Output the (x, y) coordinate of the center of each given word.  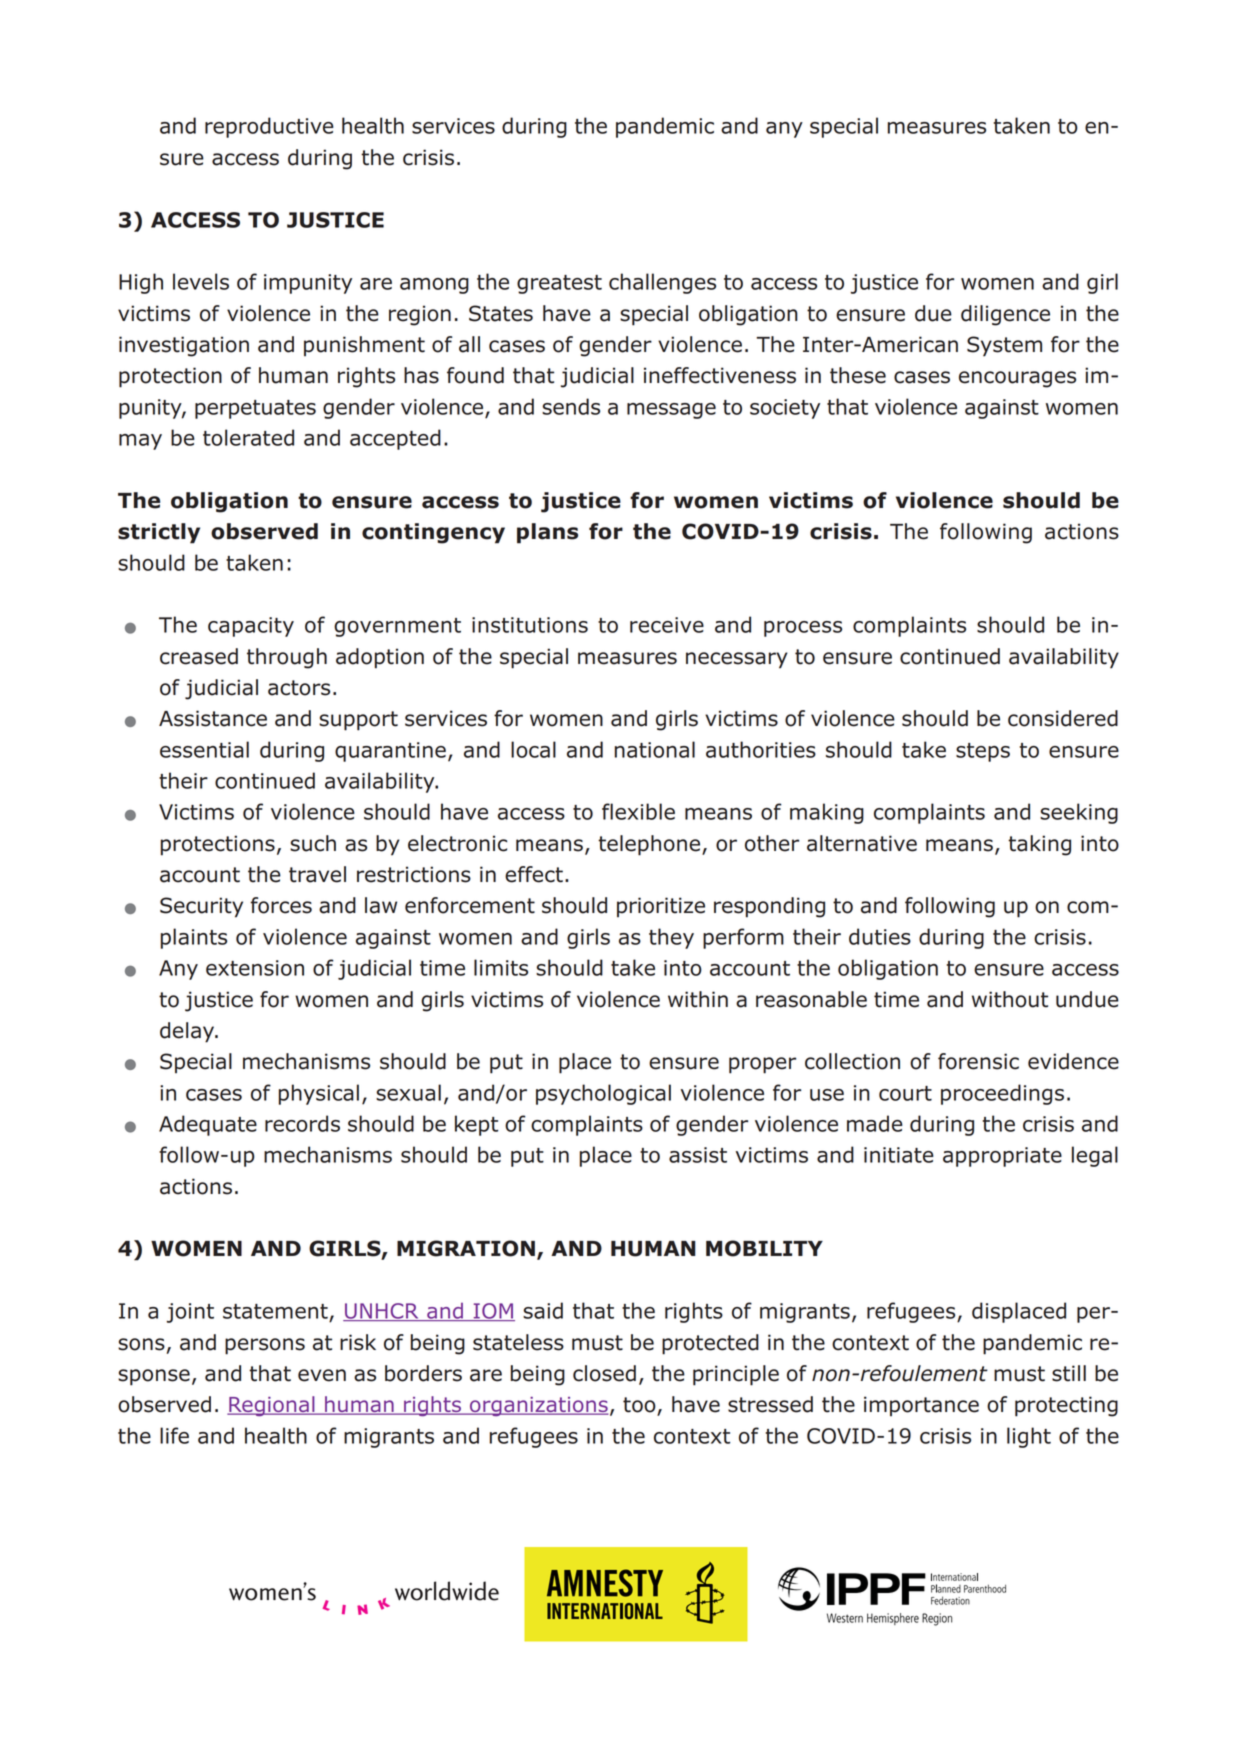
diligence (1005, 315)
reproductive (269, 127)
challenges (662, 283)
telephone (650, 845)
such (313, 843)
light (1029, 1437)
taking (1039, 845)
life (174, 1435)
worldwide (447, 1591)
